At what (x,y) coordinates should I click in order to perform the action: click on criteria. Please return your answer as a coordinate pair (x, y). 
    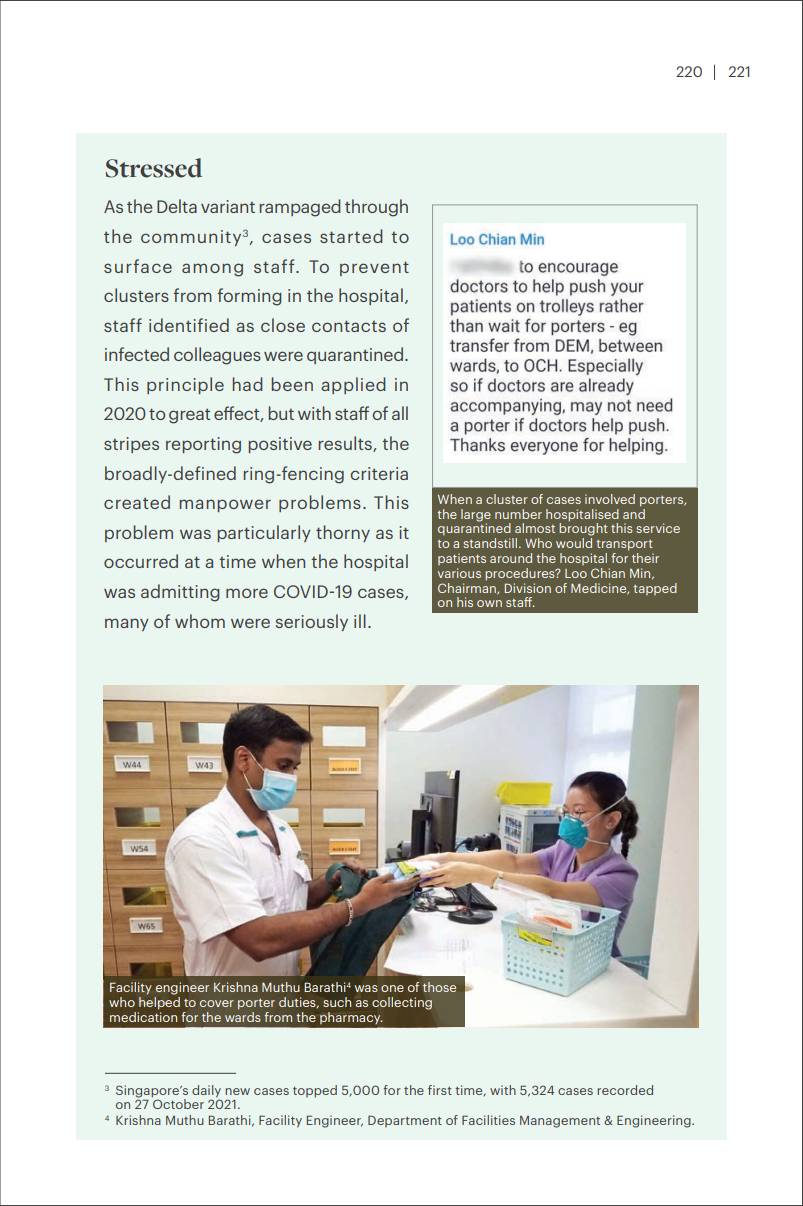
    Looking at the image, I should click on (379, 473).
